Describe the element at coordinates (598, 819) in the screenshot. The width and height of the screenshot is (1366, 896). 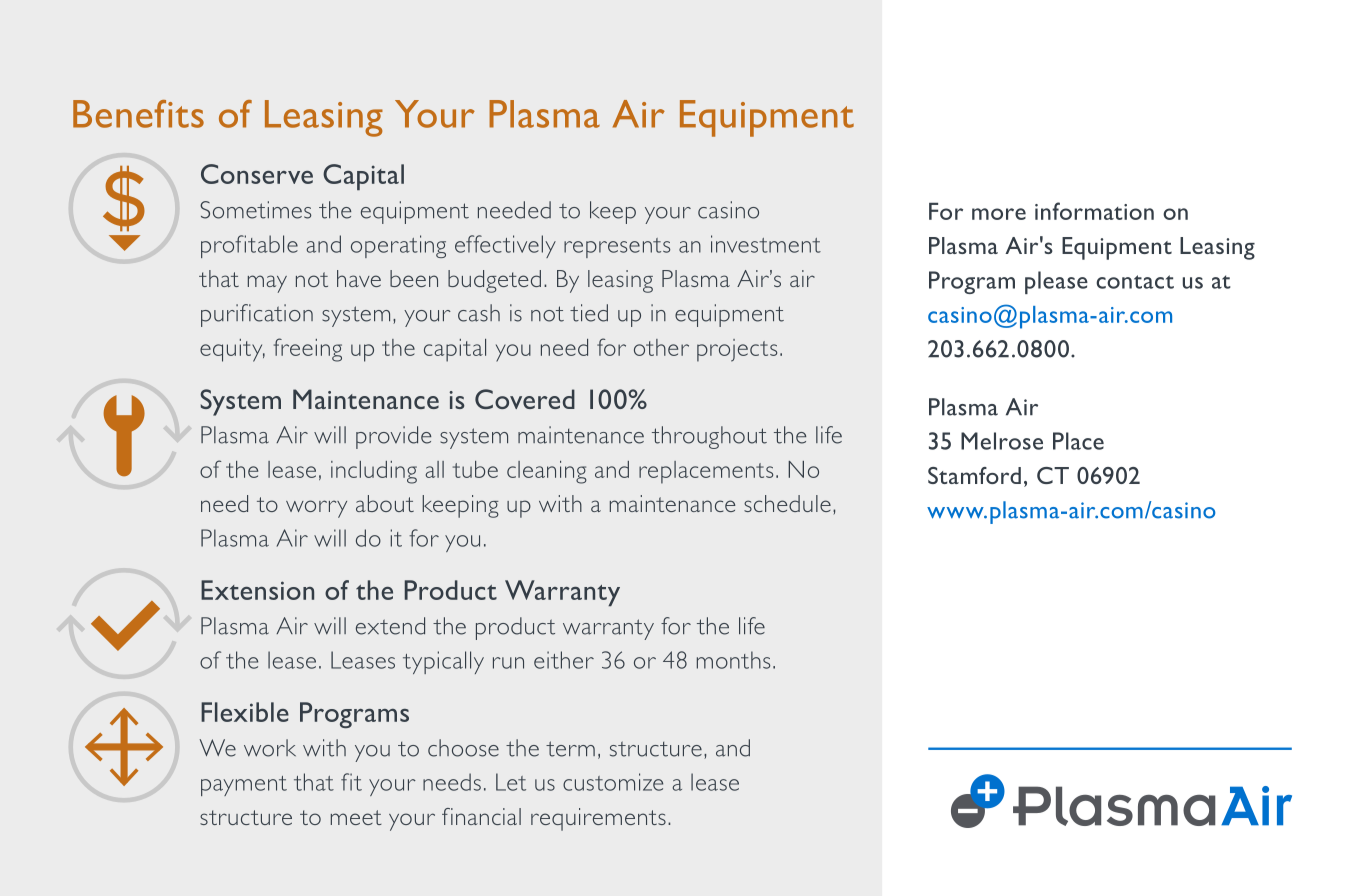
I see `requirements` at that location.
